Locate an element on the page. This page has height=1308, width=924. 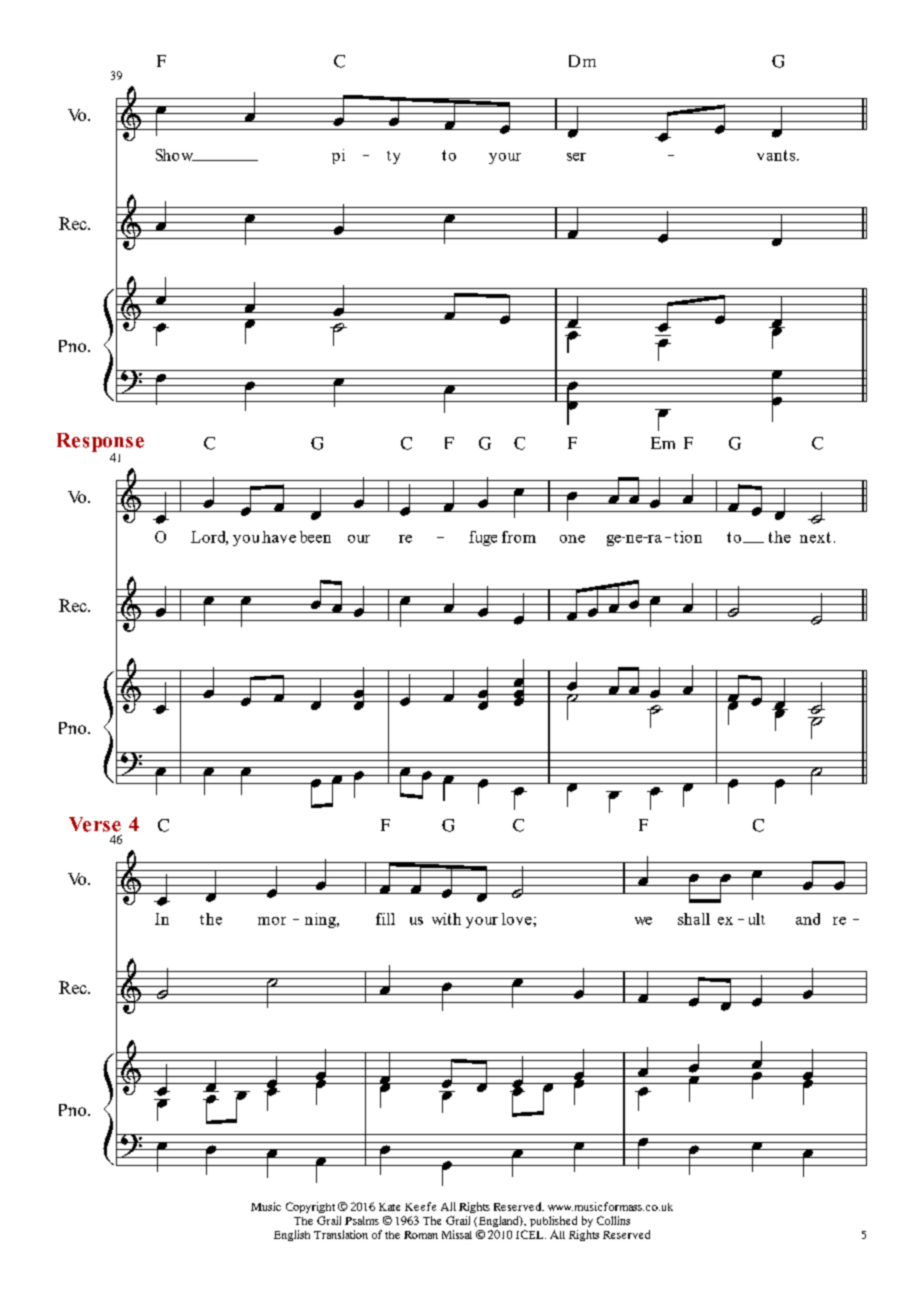
one is located at coordinates (572, 539).
